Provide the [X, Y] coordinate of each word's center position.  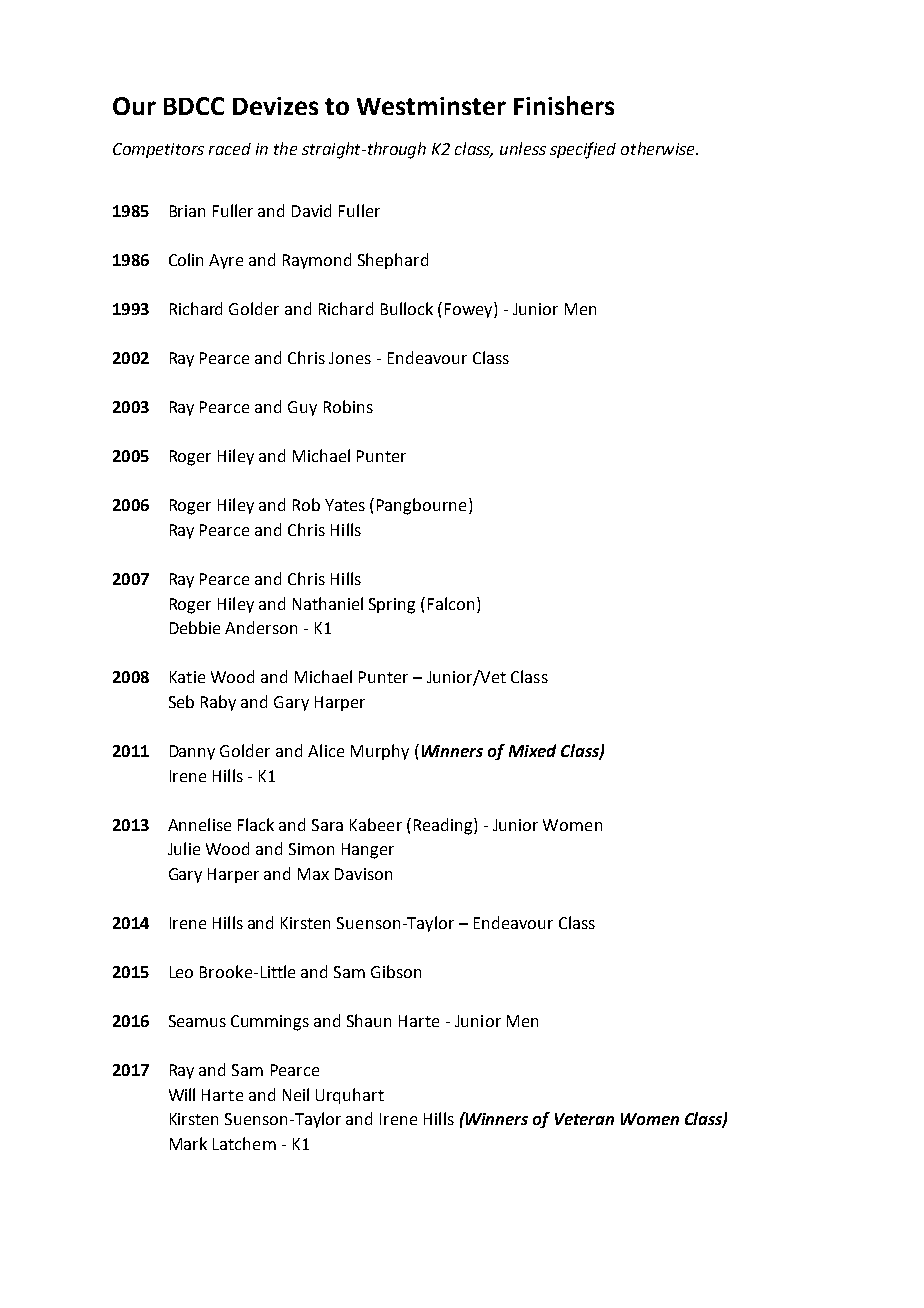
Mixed [532, 750]
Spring [392, 606]
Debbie [195, 627]
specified [583, 150]
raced [230, 149]
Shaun [369, 1020]
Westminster [431, 106]
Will [182, 1094]
